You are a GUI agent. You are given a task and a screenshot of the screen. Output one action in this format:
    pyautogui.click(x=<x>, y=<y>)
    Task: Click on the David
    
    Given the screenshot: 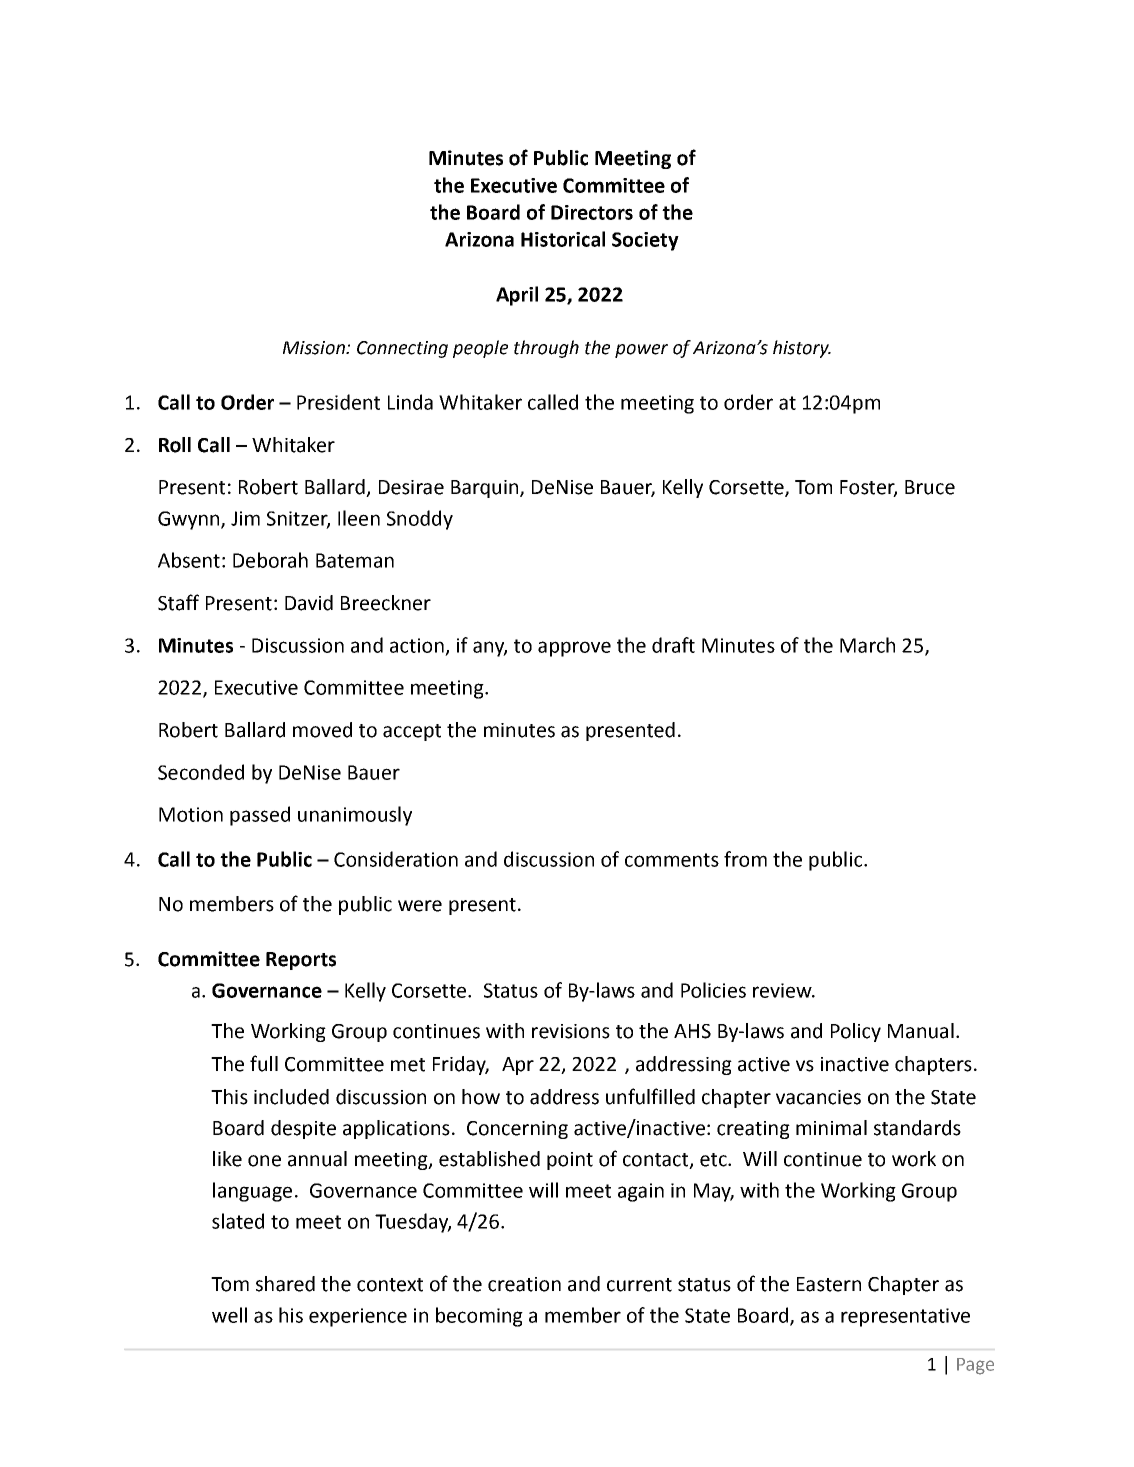 What is the action you would take?
    pyautogui.click(x=309, y=603)
